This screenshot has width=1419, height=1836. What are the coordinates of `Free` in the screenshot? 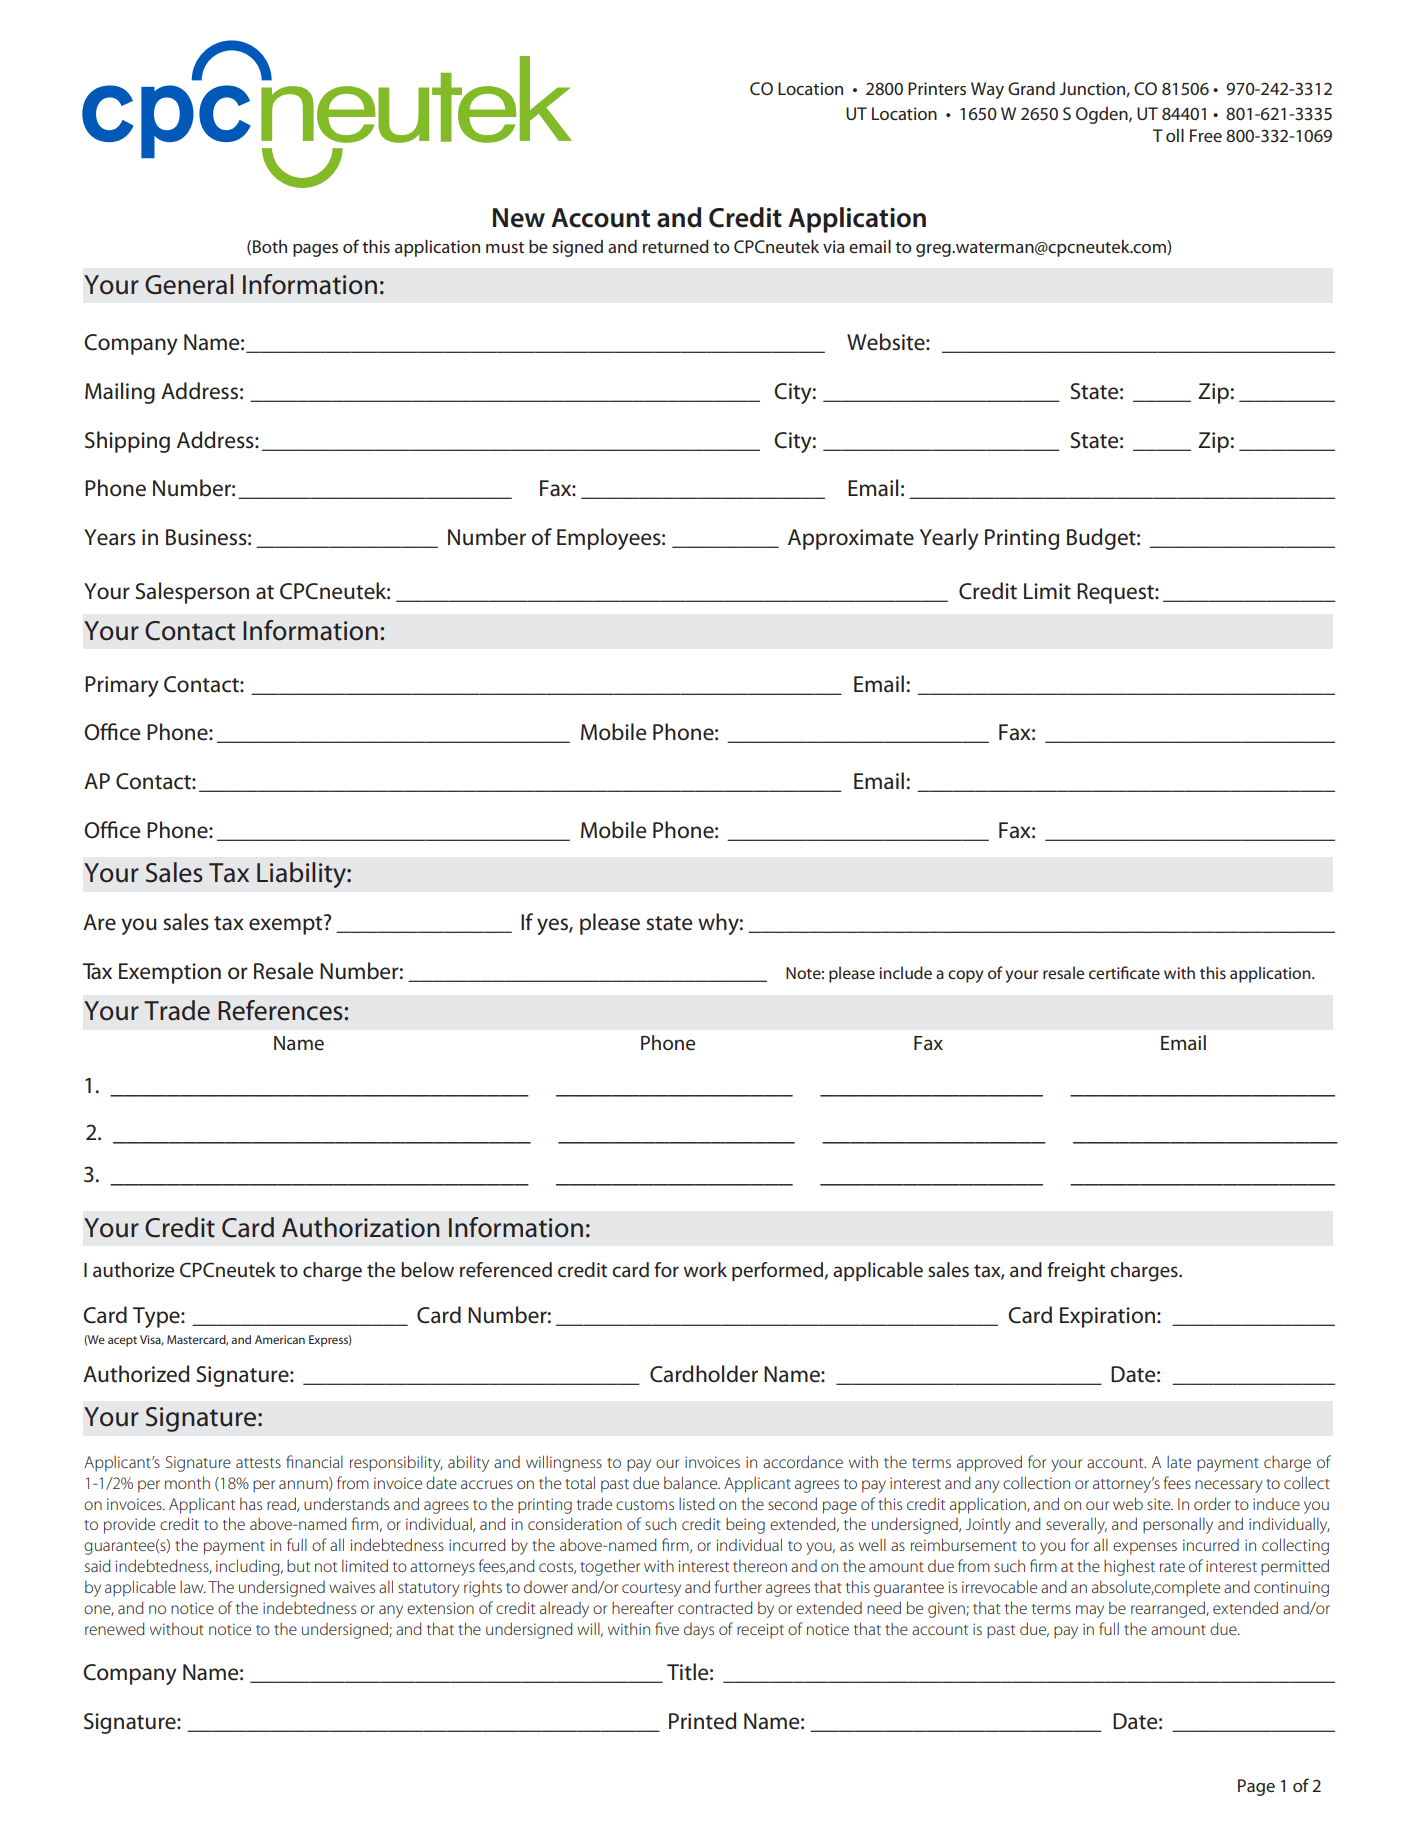 It's located at (1206, 135).
